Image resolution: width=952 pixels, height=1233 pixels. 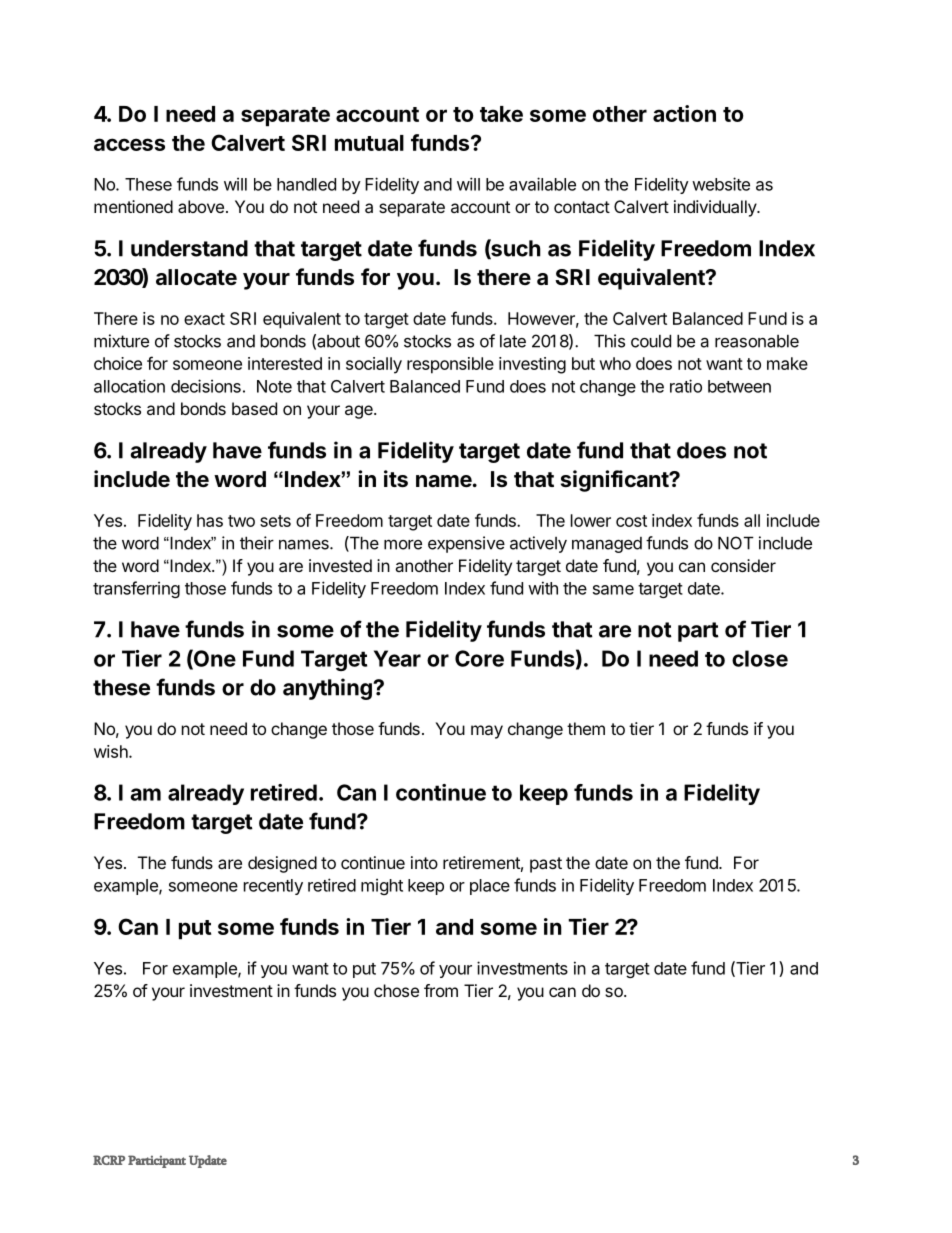 I want to click on ratio, so click(x=686, y=386).
